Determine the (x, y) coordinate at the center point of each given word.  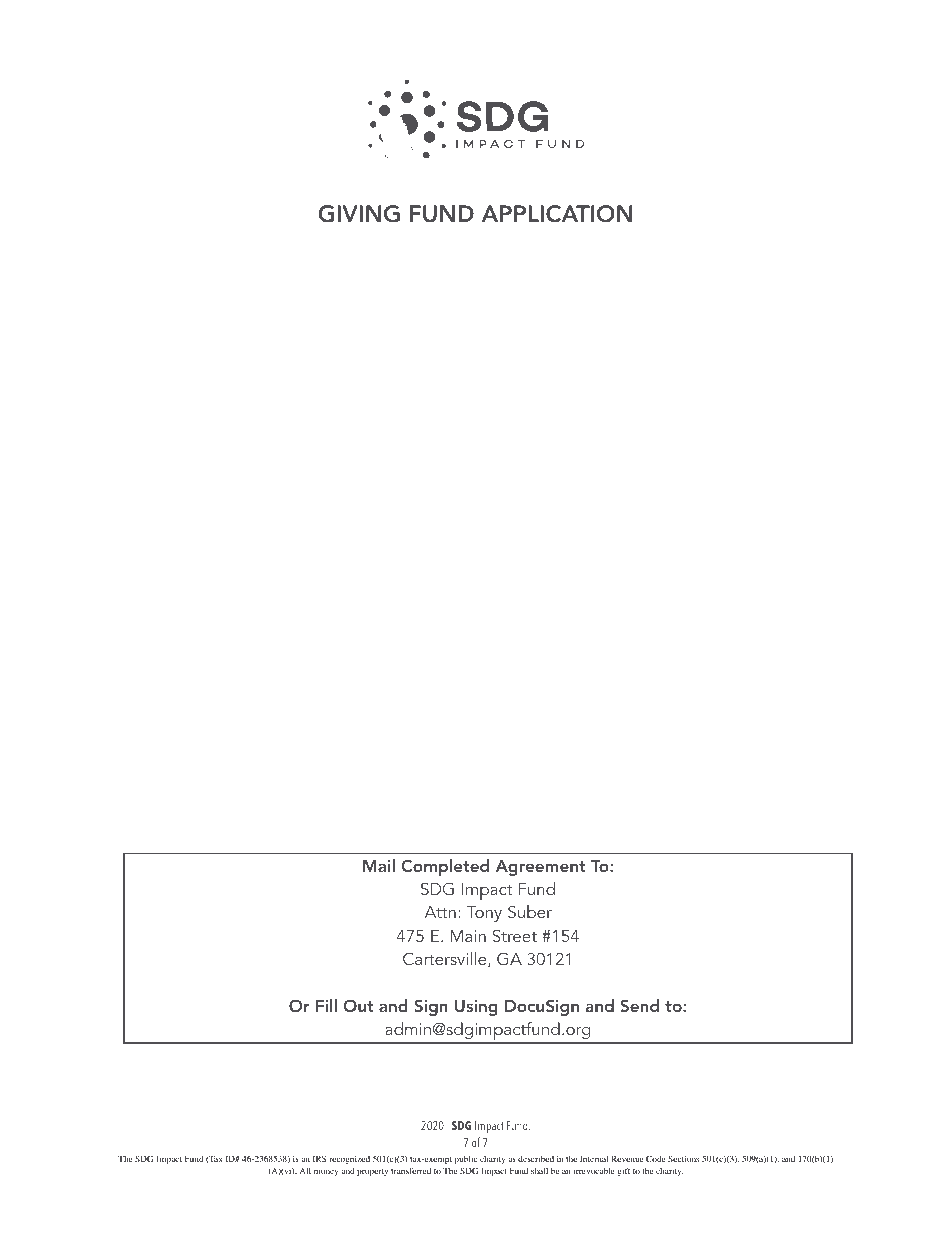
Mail (379, 865)
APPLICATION (556, 214)
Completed (445, 867)
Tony (484, 914)
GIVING (359, 214)
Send (640, 1006)
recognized (349, 1159)
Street (515, 936)
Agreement (540, 868)
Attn (440, 912)
